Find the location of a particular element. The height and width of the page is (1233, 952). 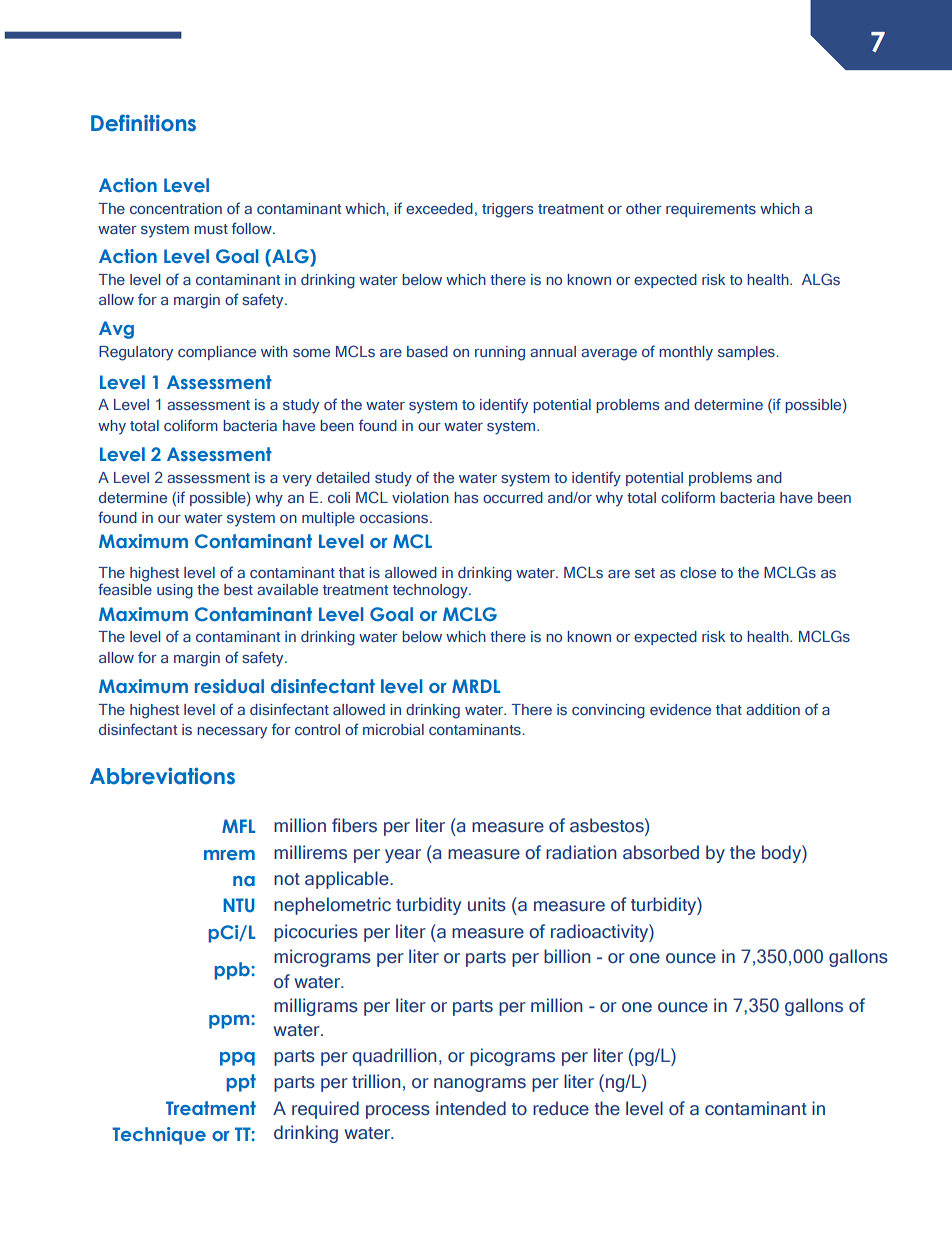

exceeded is located at coordinates (439, 208).
